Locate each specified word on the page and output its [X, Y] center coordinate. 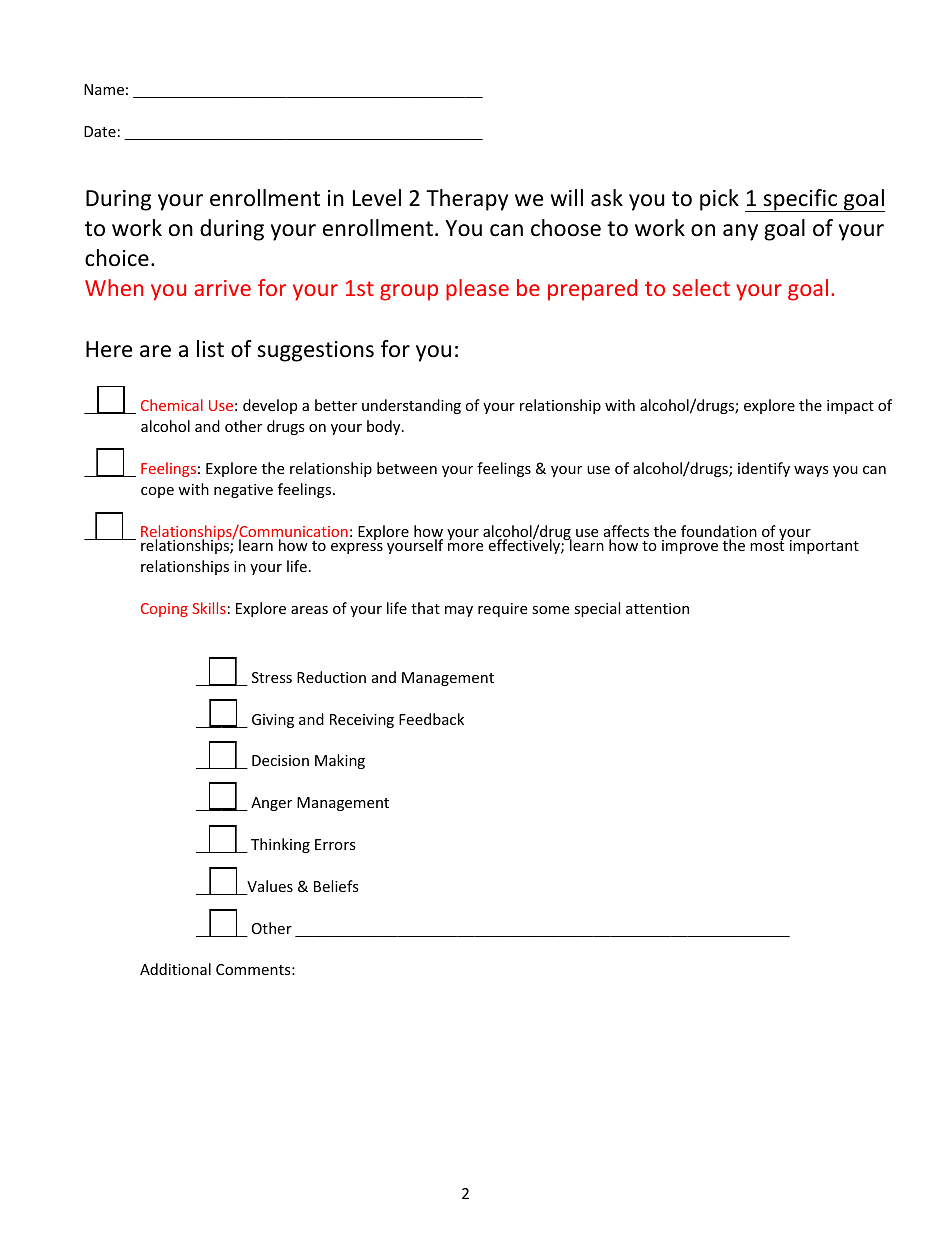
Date [100, 131]
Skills [209, 608]
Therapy [467, 200]
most [767, 545]
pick [719, 200]
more [465, 547]
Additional [175, 969]
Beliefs [336, 886]
